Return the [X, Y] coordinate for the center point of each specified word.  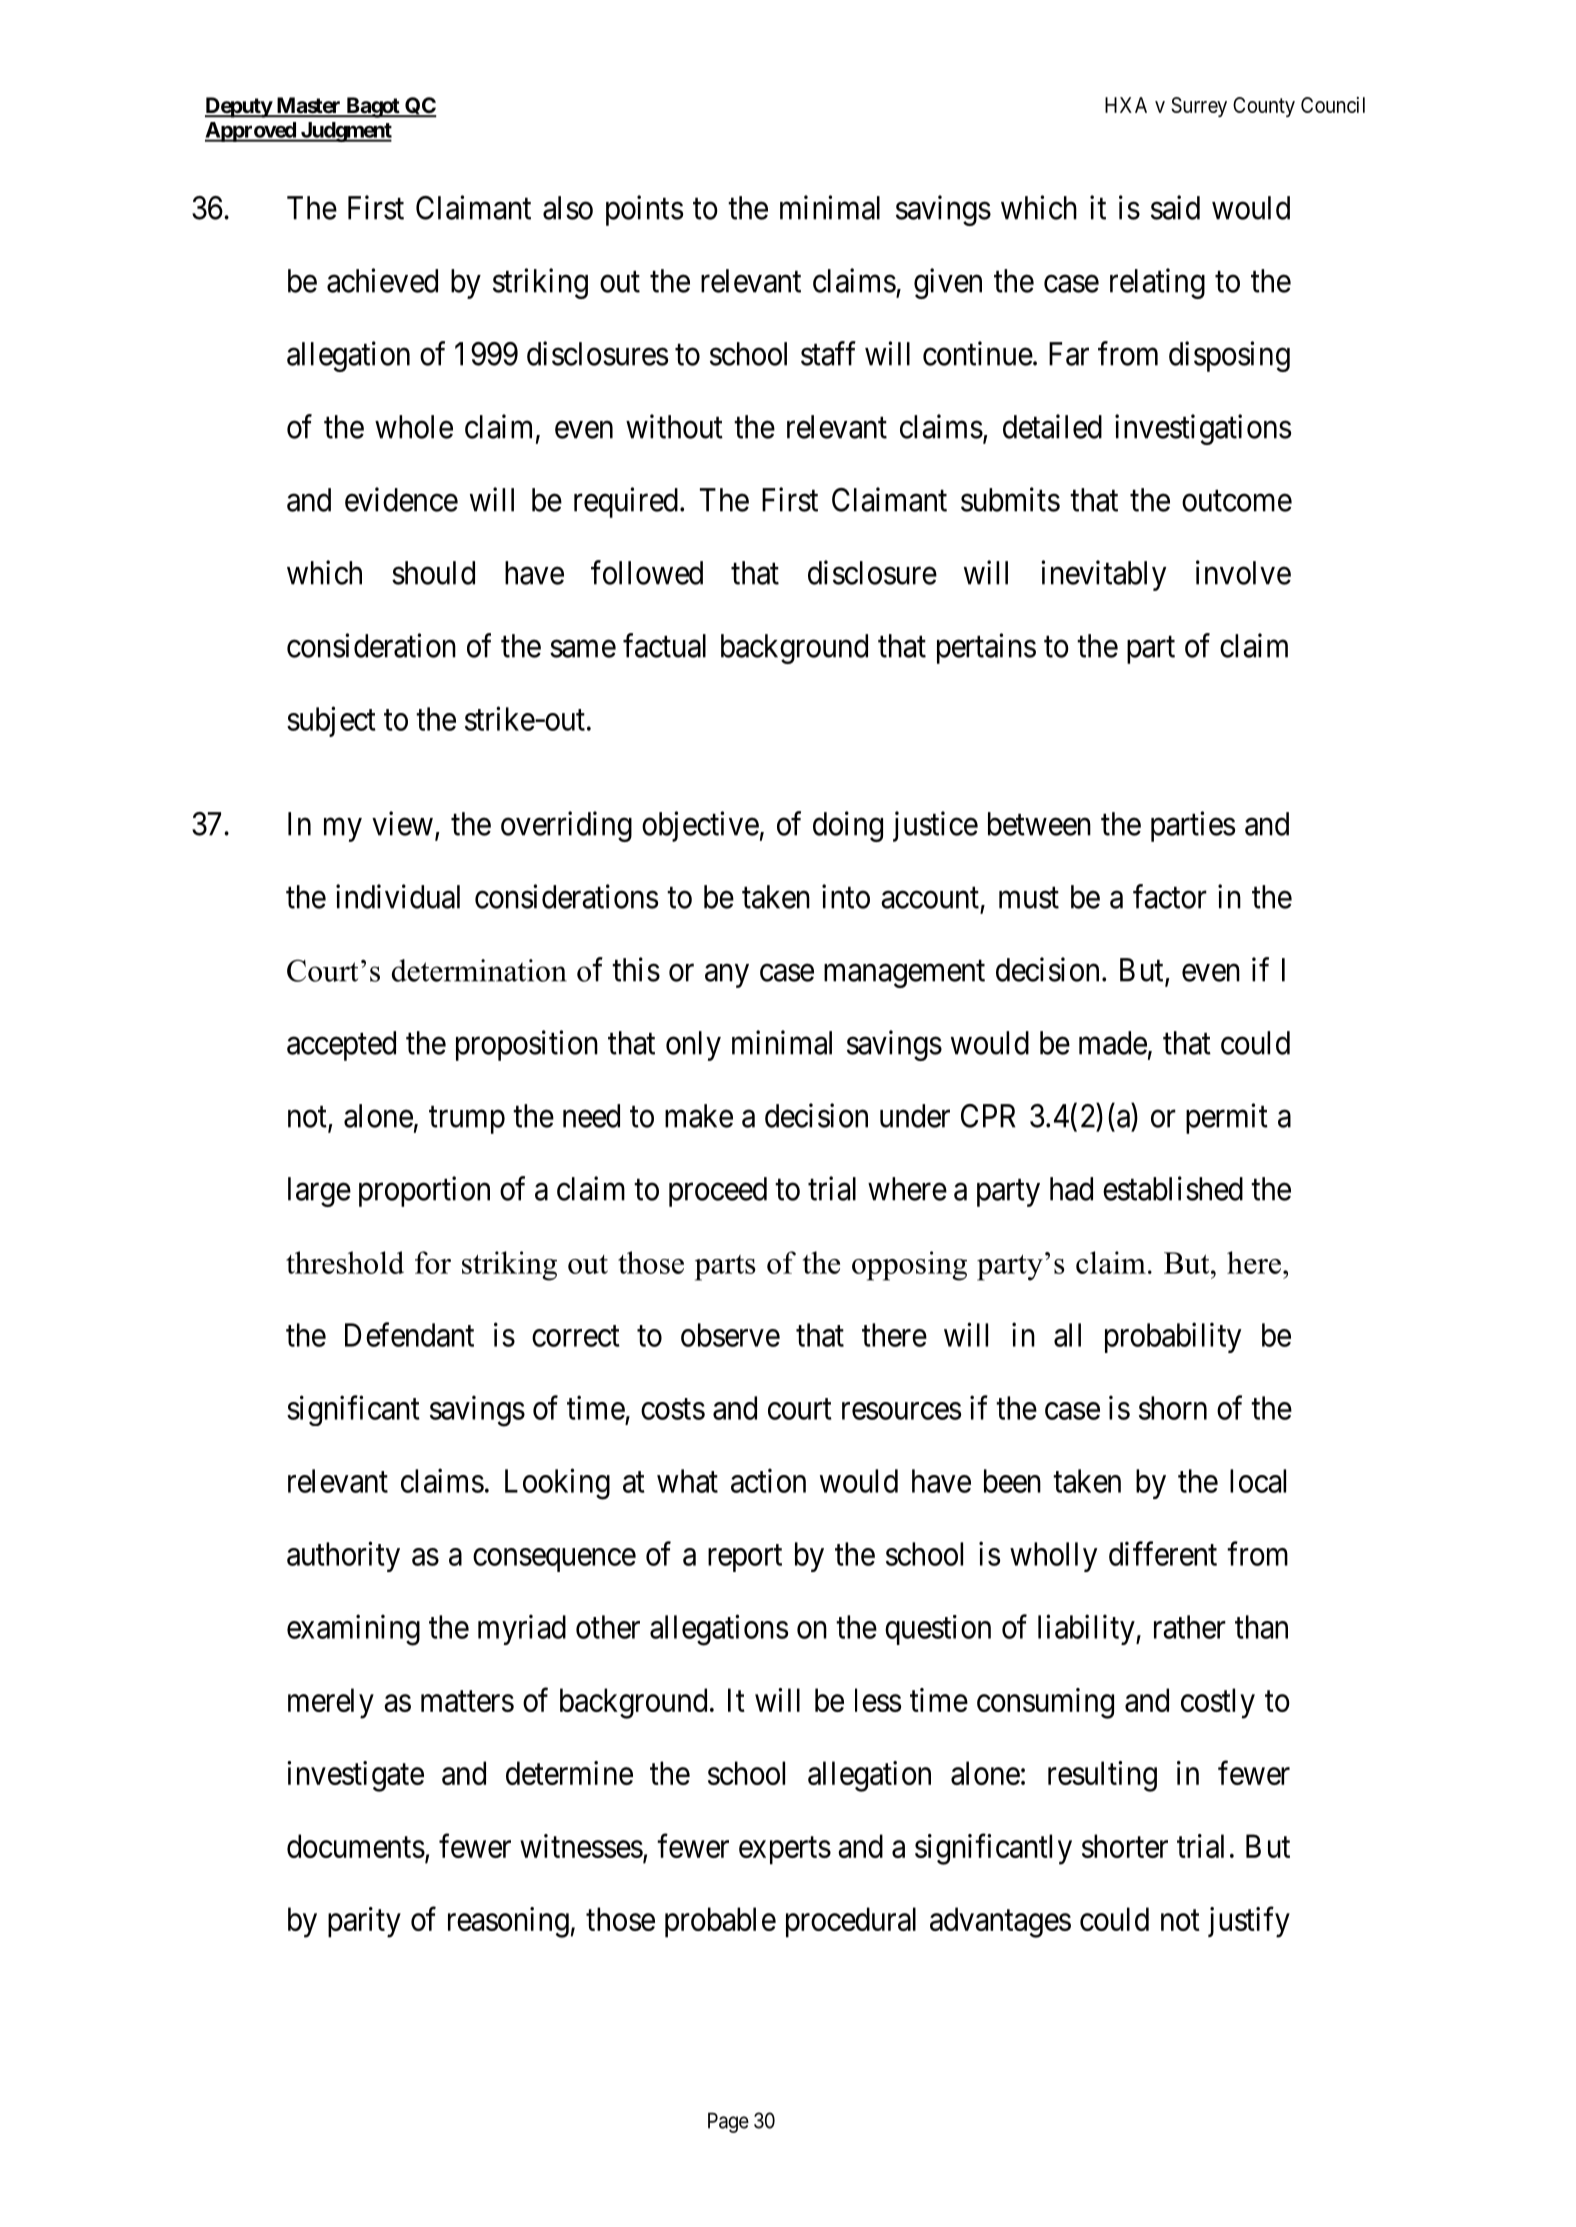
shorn [1173, 1408]
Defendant [409, 1334]
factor [1170, 896]
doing [848, 826]
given [948, 283]
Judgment [345, 132]
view [402, 823]
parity [364, 1922]
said [1175, 207]
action [768, 1480]
